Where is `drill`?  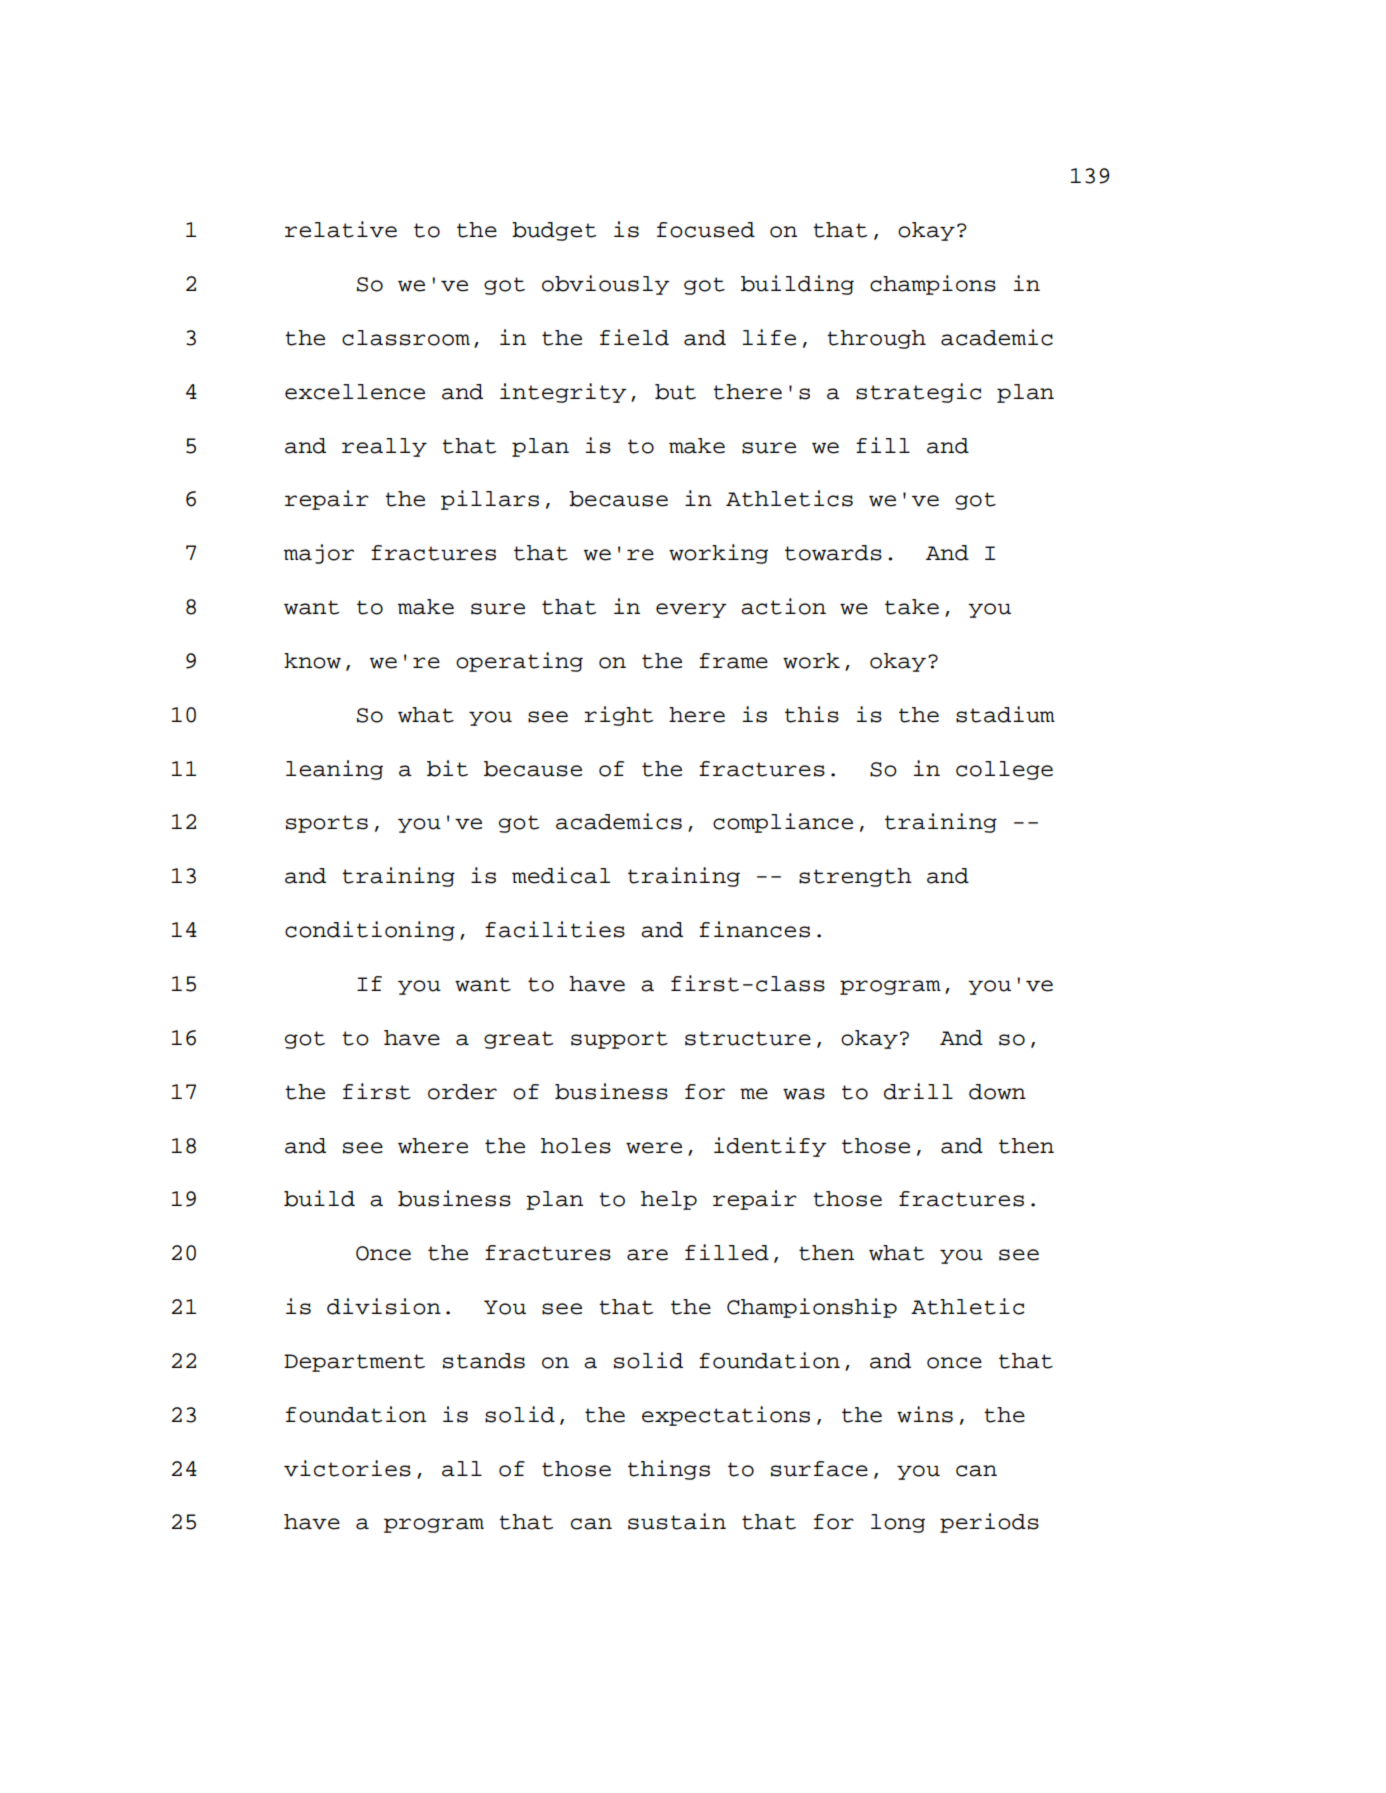
drill is located at coordinates (918, 1091).
